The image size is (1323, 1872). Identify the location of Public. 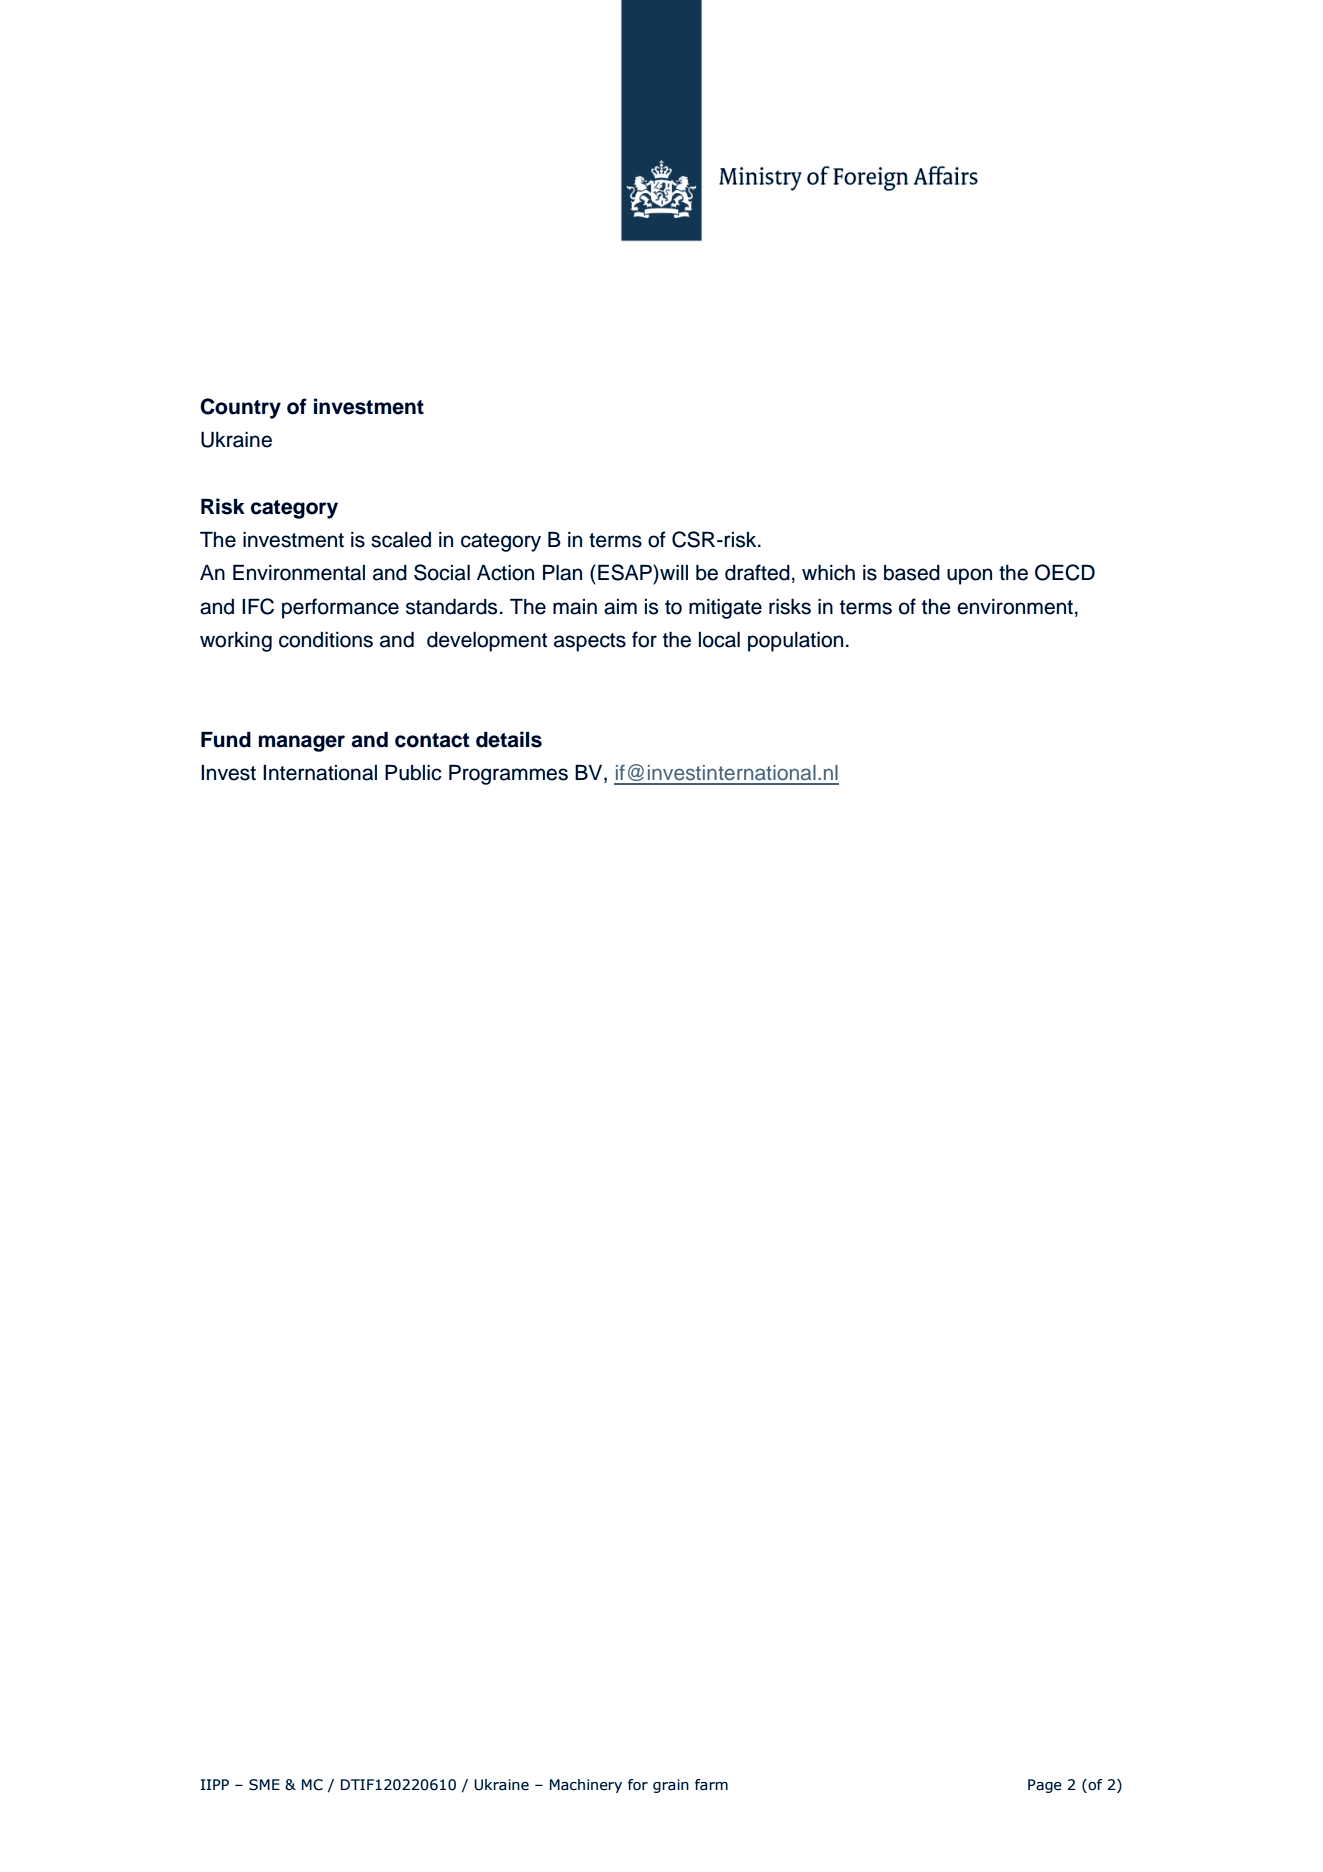
(413, 773).
